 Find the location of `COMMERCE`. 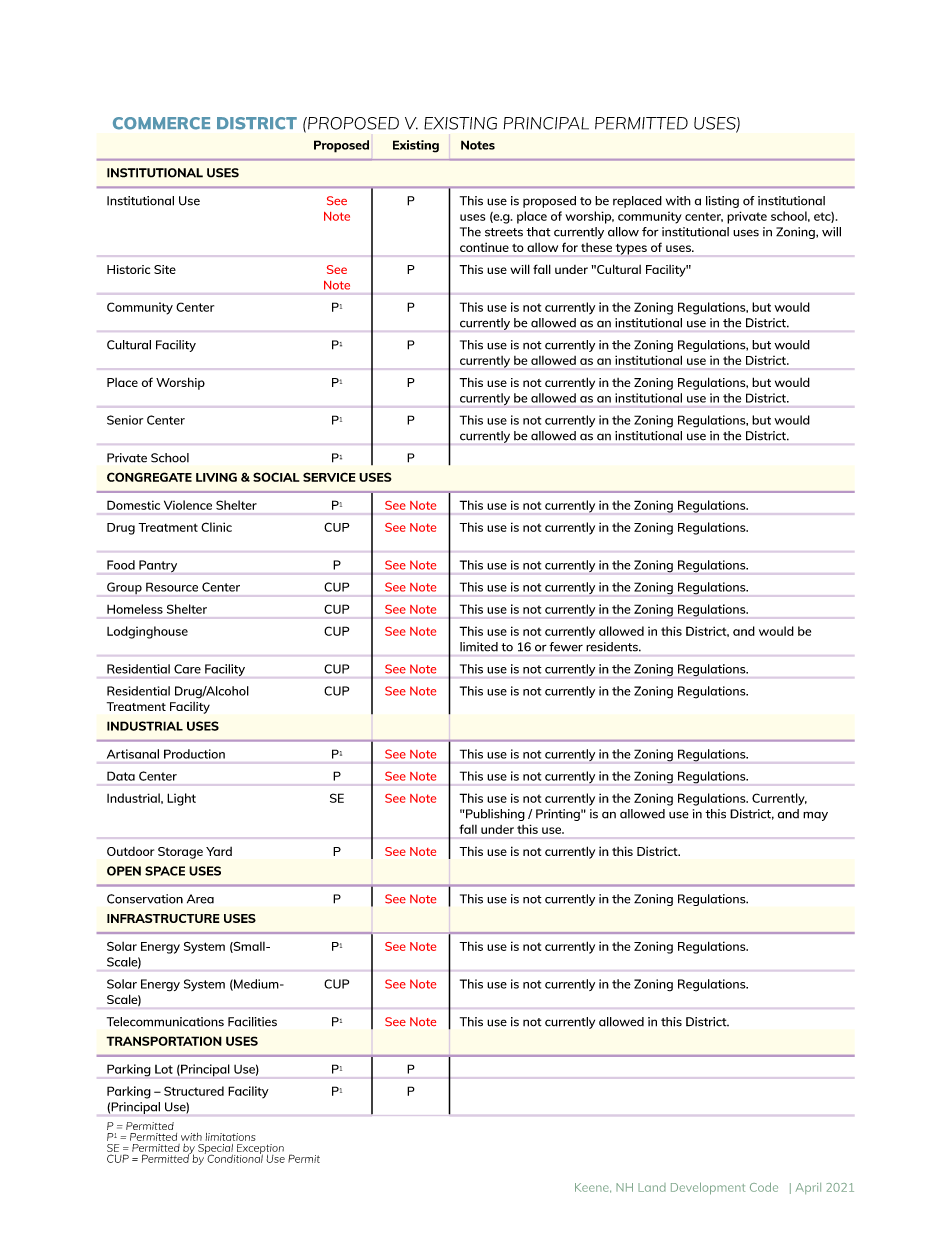

COMMERCE is located at coordinates (161, 123).
